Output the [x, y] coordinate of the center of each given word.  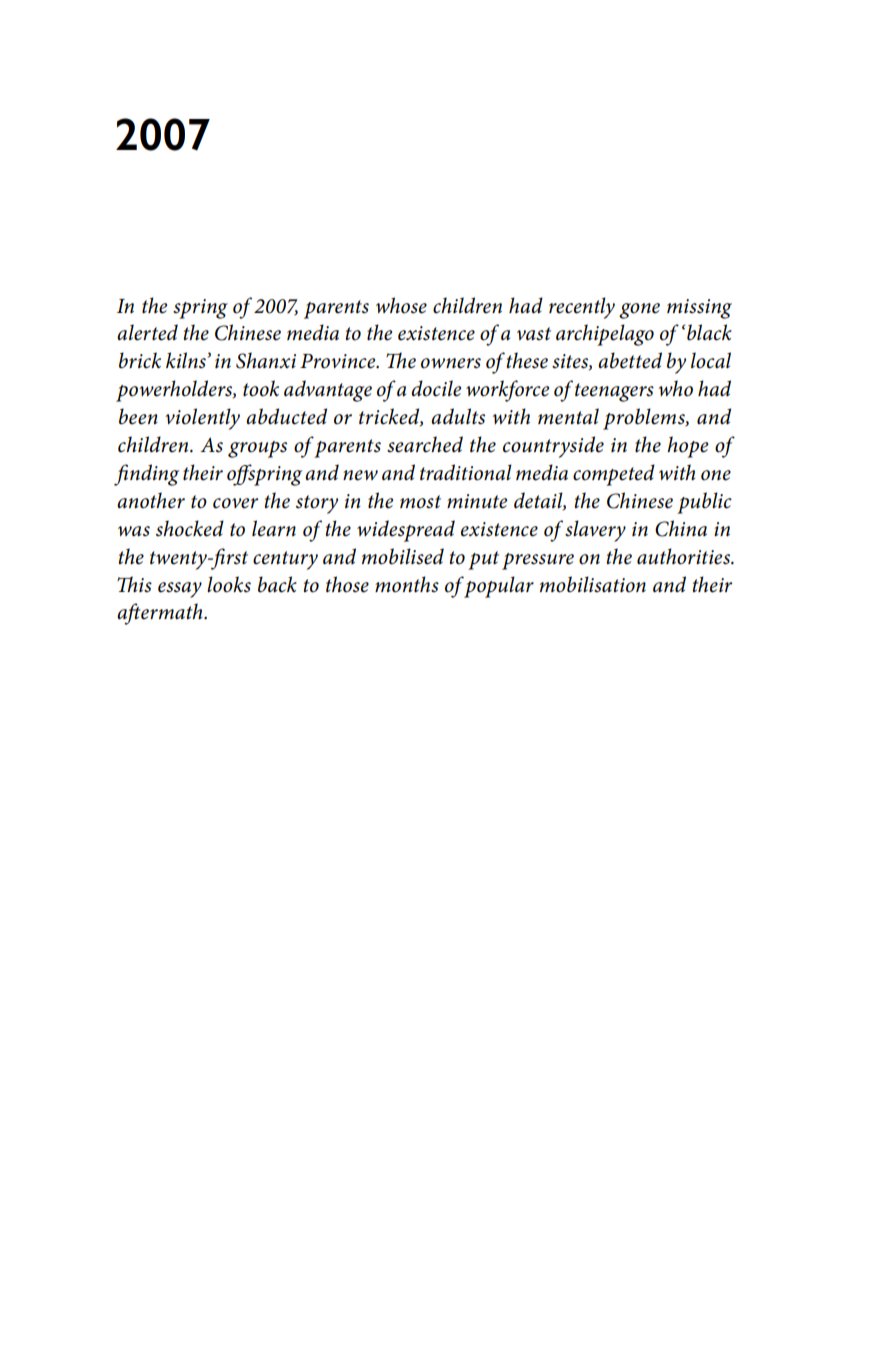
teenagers [614, 392]
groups [257, 449]
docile [436, 388]
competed [614, 475]
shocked [190, 528]
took [261, 388]
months [407, 584]
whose [401, 305]
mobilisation [593, 584]
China [681, 528]
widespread [406, 531]
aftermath [161, 614]
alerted [147, 332]
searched [425, 444]
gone [639, 311]
